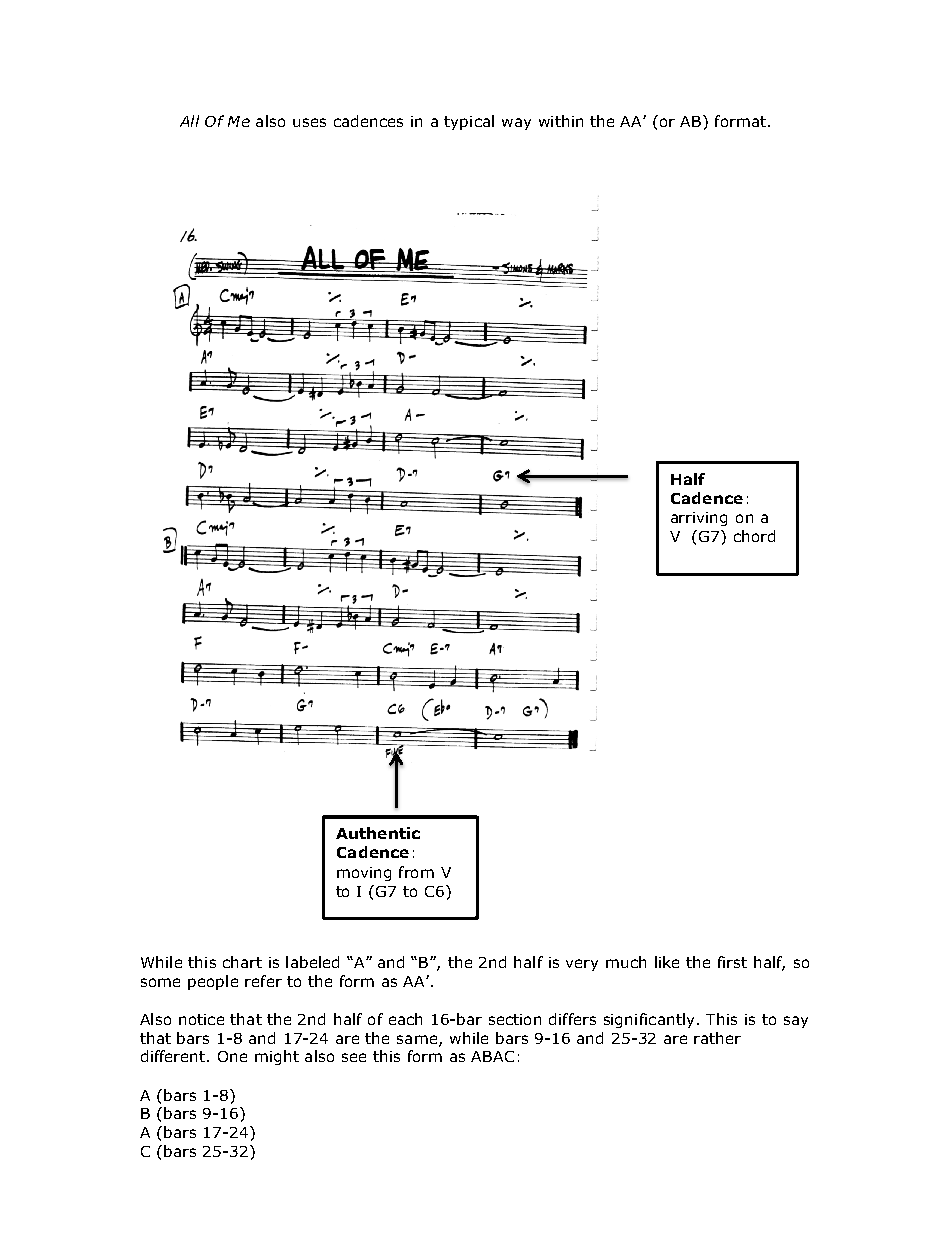 Image resolution: width=952 pixels, height=1233 pixels. Describe the element at coordinates (378, 833) in the screenshot. I see `Authentic` at that location.
